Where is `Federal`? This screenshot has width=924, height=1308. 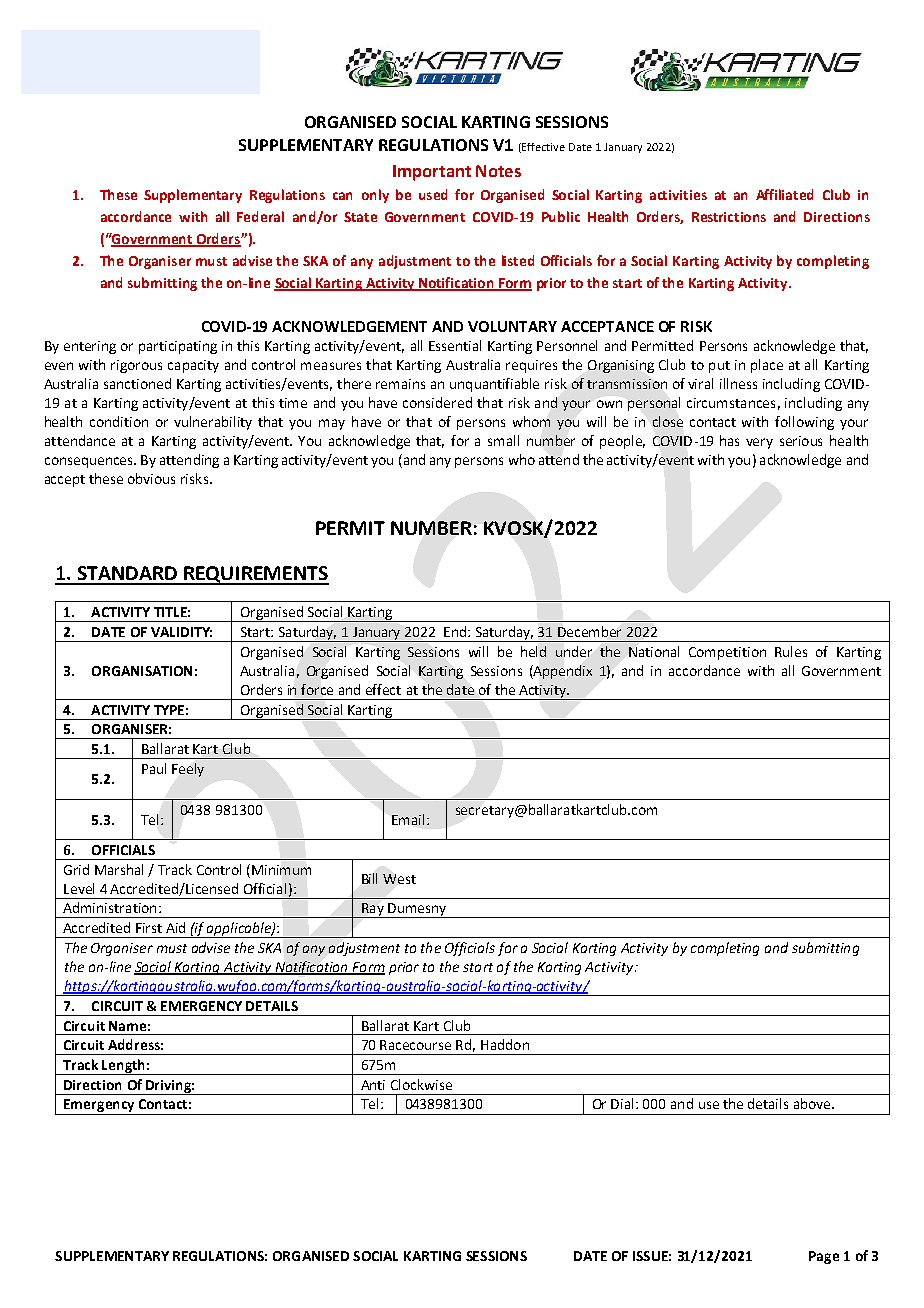
Federal is located at coordinates (260, 216).
